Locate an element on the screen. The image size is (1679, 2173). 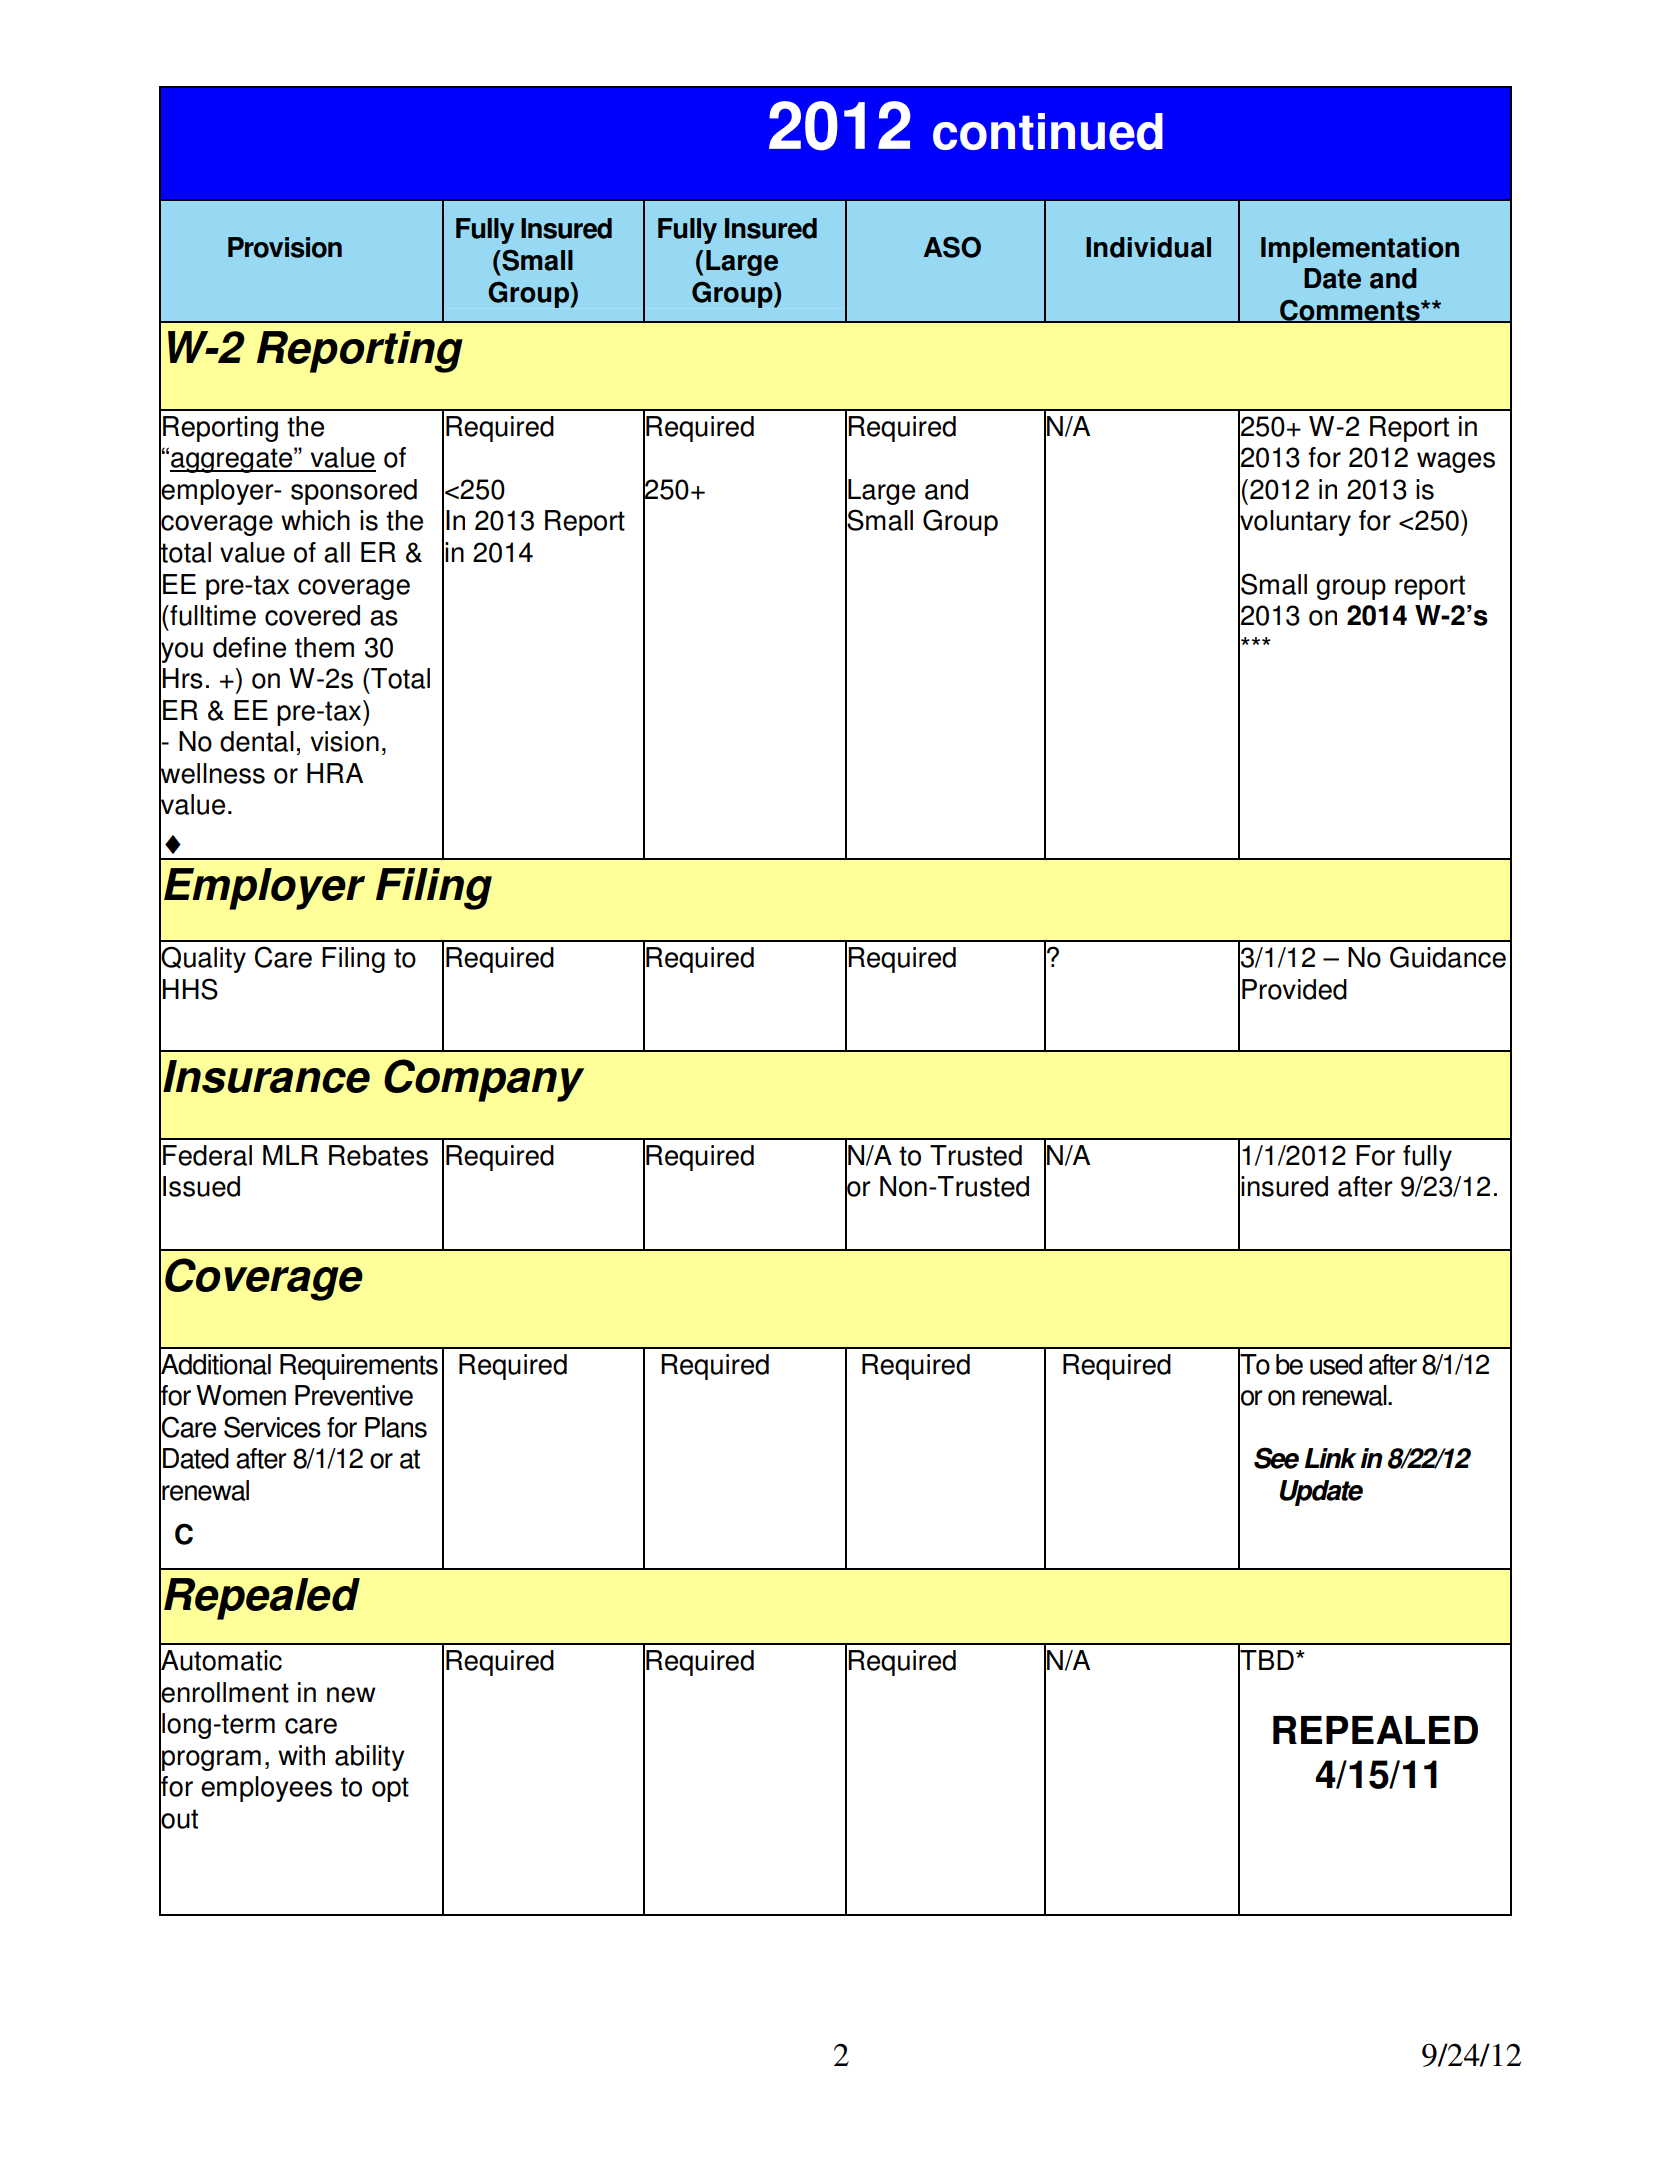
with is located at coordinates (301, 1755).
